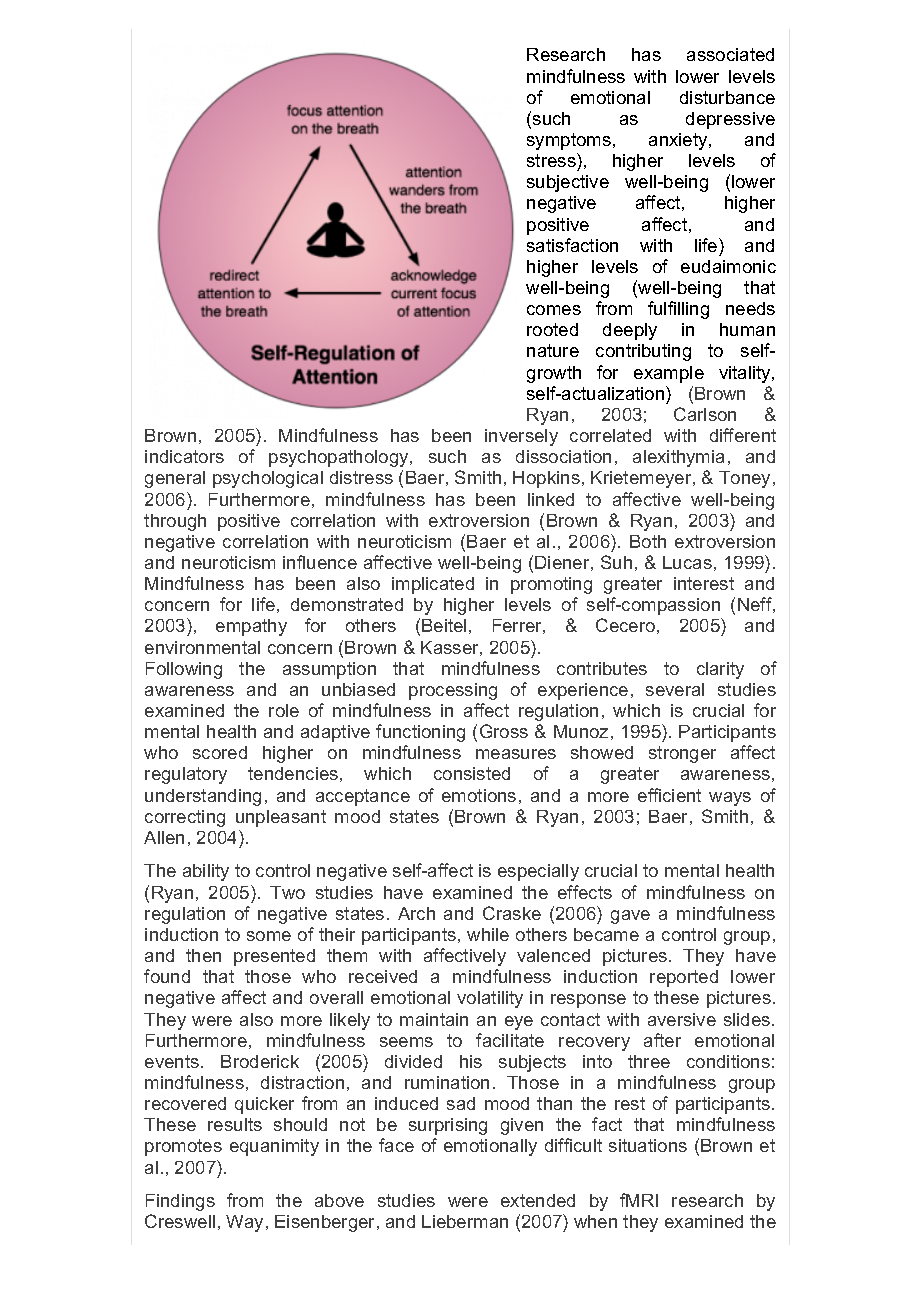  Describe the element at coordinates (453, 691) in the document. I see `processing` at that location.
